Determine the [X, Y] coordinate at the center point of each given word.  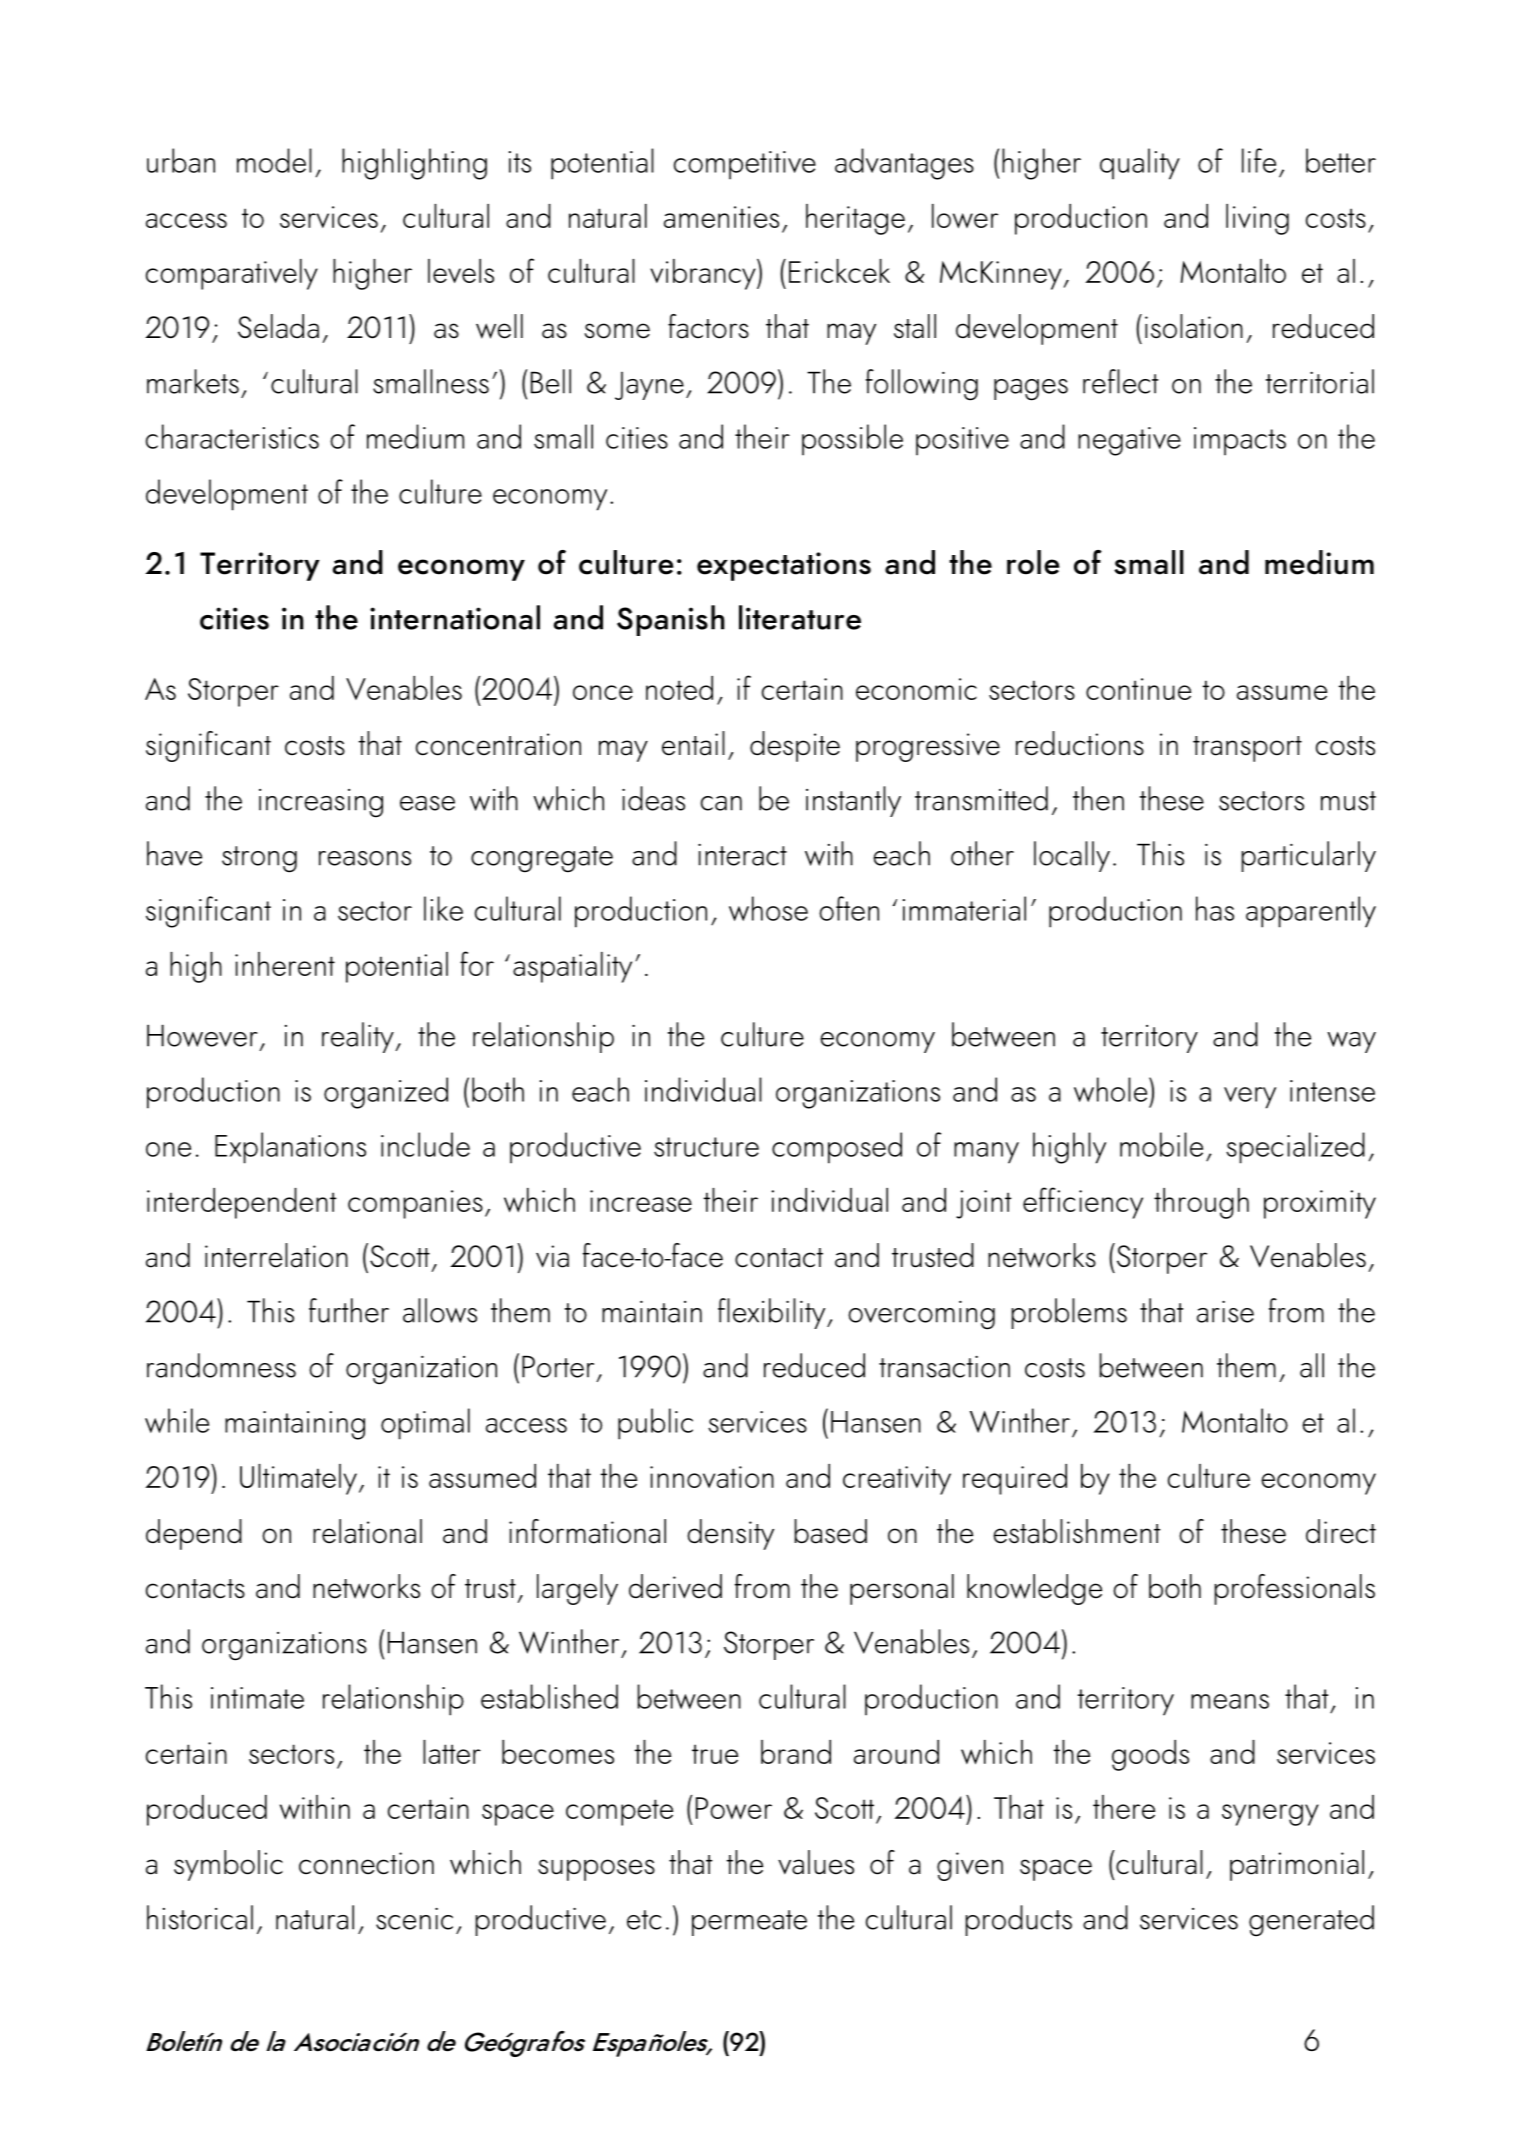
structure [706, 1147]
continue [1138, 689]
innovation [712, 1477]
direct [1341, 1531]
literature [800, 617]
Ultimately [298, 1479]
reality [359, 1037]
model [274, 160]
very [1250, 1098]
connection [366, 1863]
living [1257, 219]
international [455, 617]
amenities [721, 217]
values [816, 1862]
